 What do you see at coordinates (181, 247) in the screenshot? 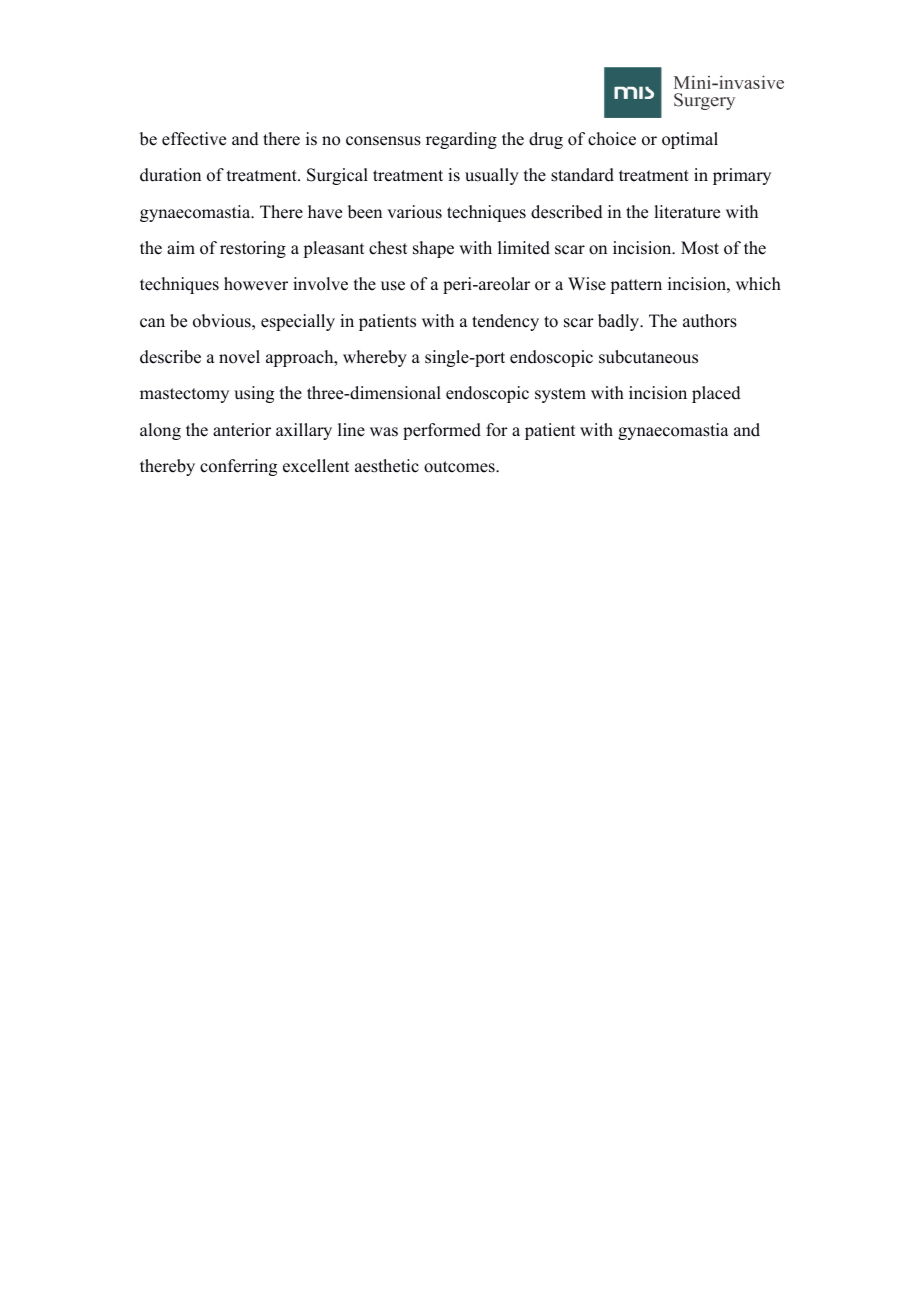
I see `aim` at bounding box center [181, 247].
